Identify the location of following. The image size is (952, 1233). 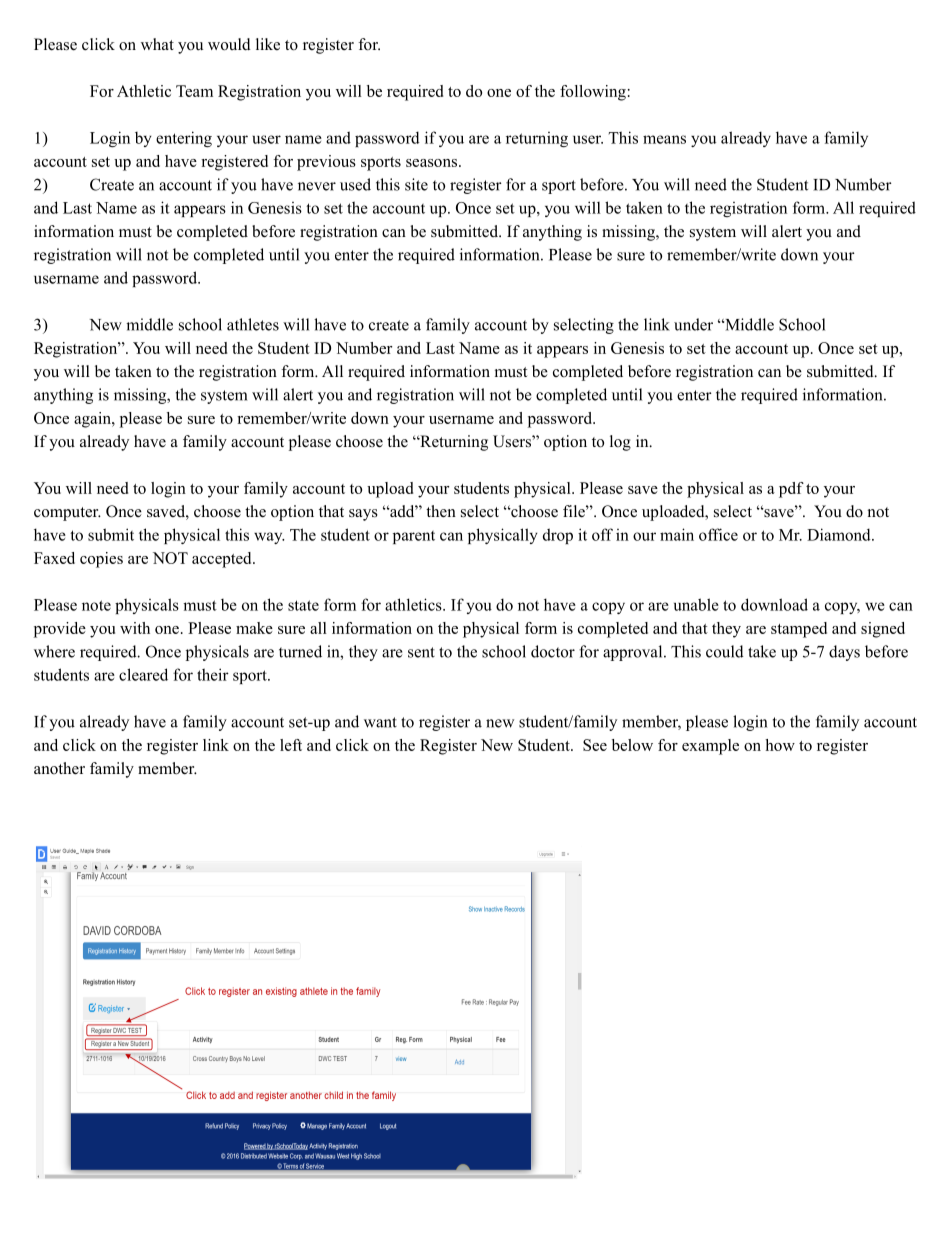
(593, 93).
